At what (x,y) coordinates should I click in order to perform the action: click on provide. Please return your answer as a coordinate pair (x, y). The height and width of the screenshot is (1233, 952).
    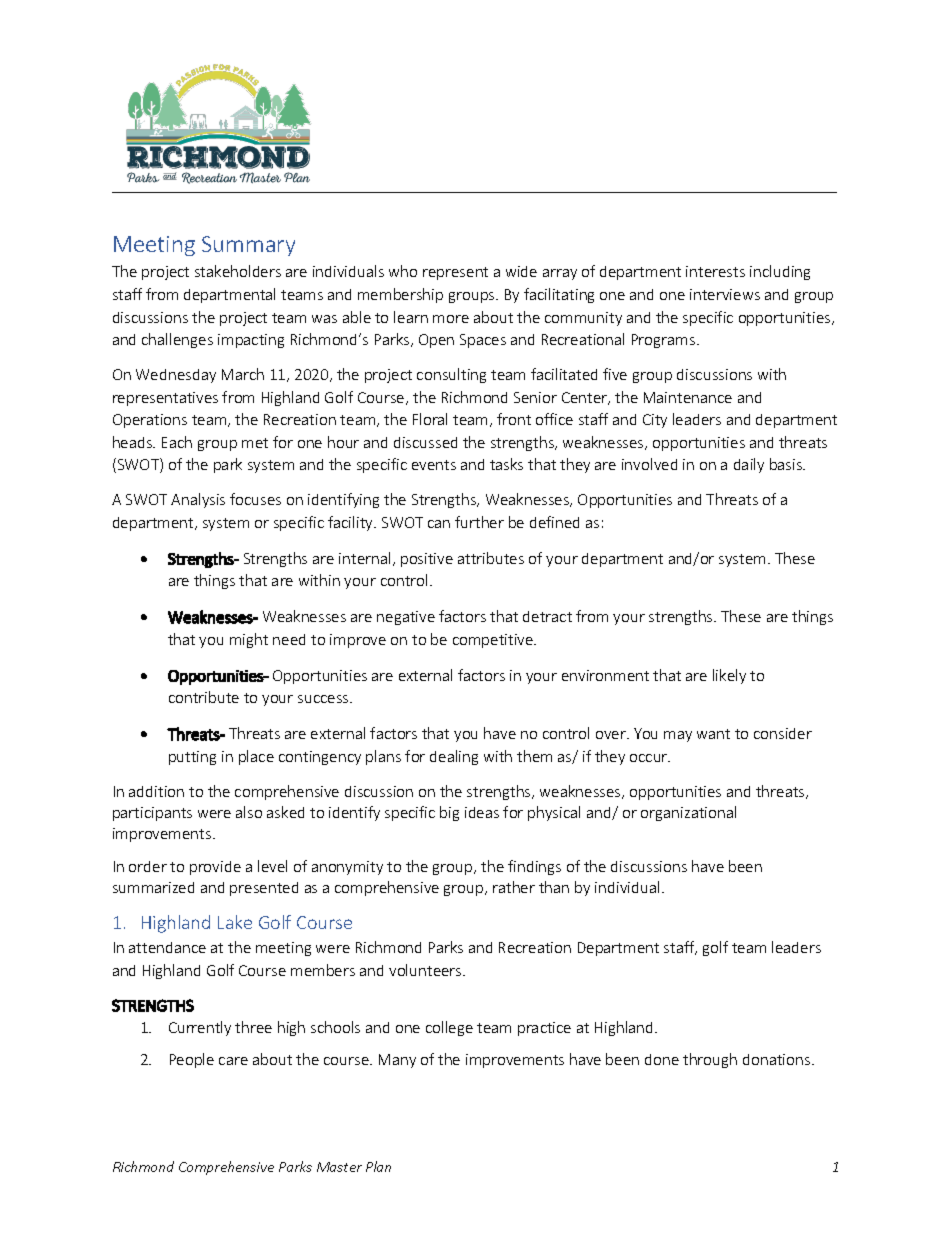
    Looking at the image, I should click on (215, 868).
